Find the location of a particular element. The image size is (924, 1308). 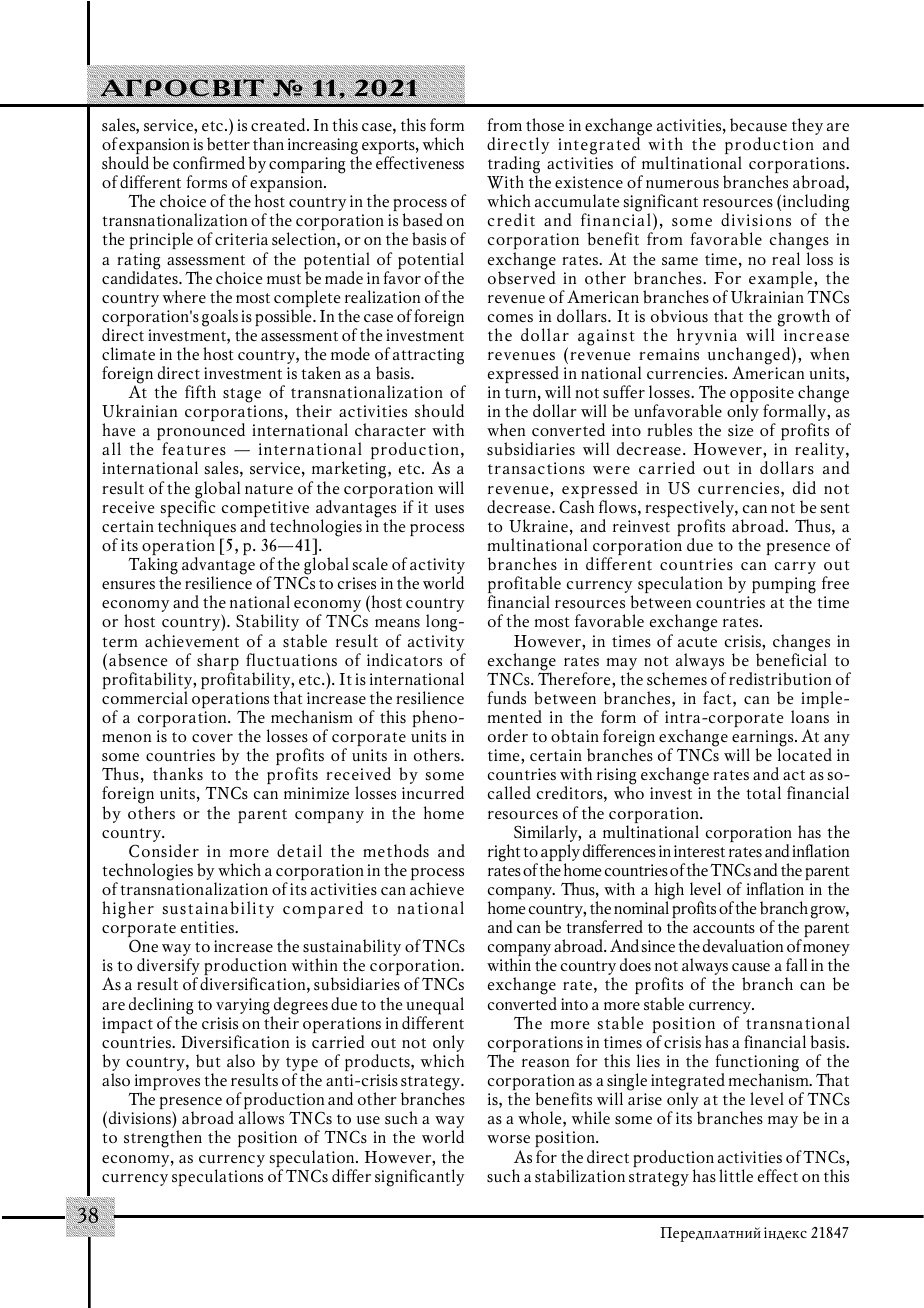

trading is located at coordinates (514, 166).
